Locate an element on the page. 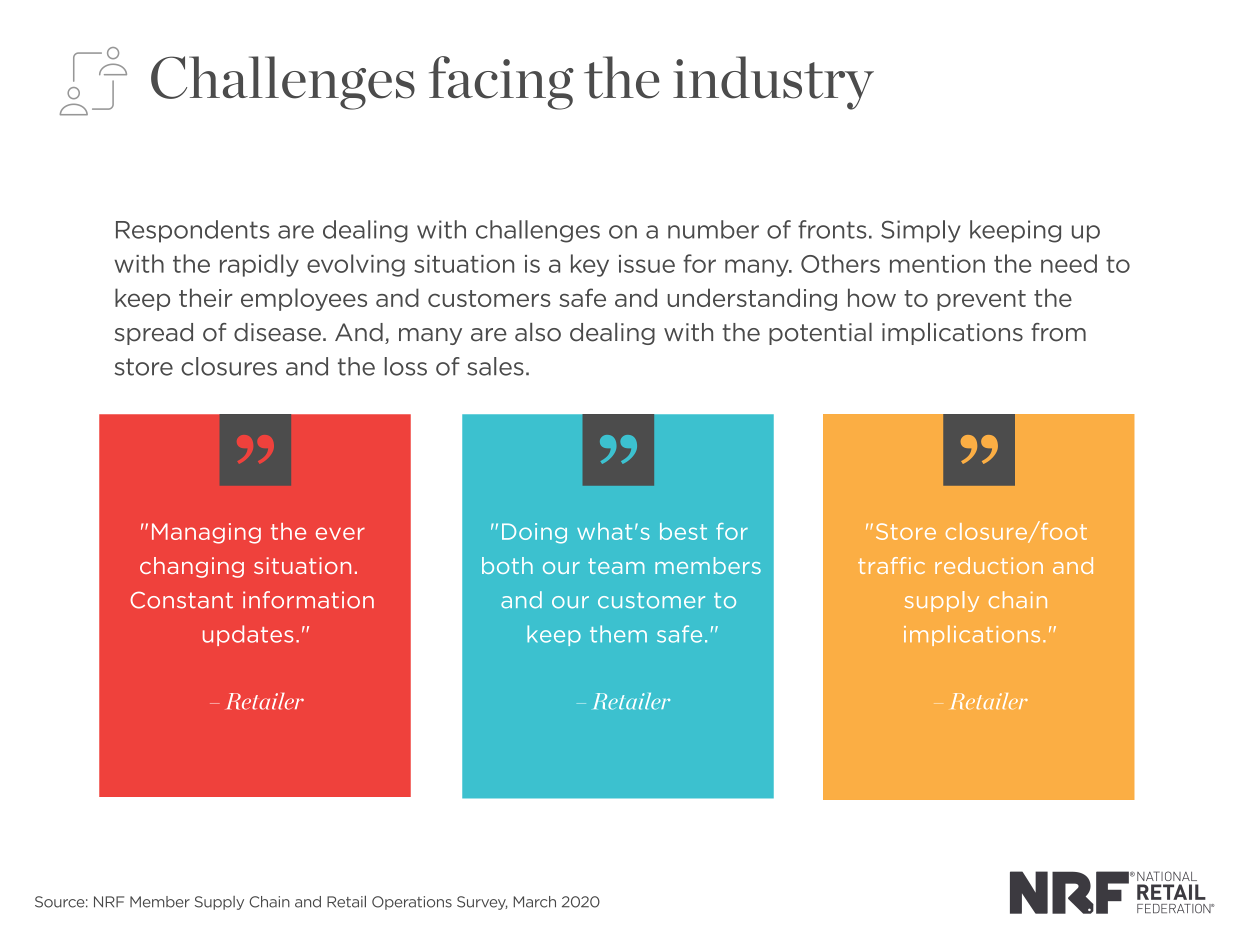 The image size is (1233, 952). industry is located at coordinates (773, 83).
